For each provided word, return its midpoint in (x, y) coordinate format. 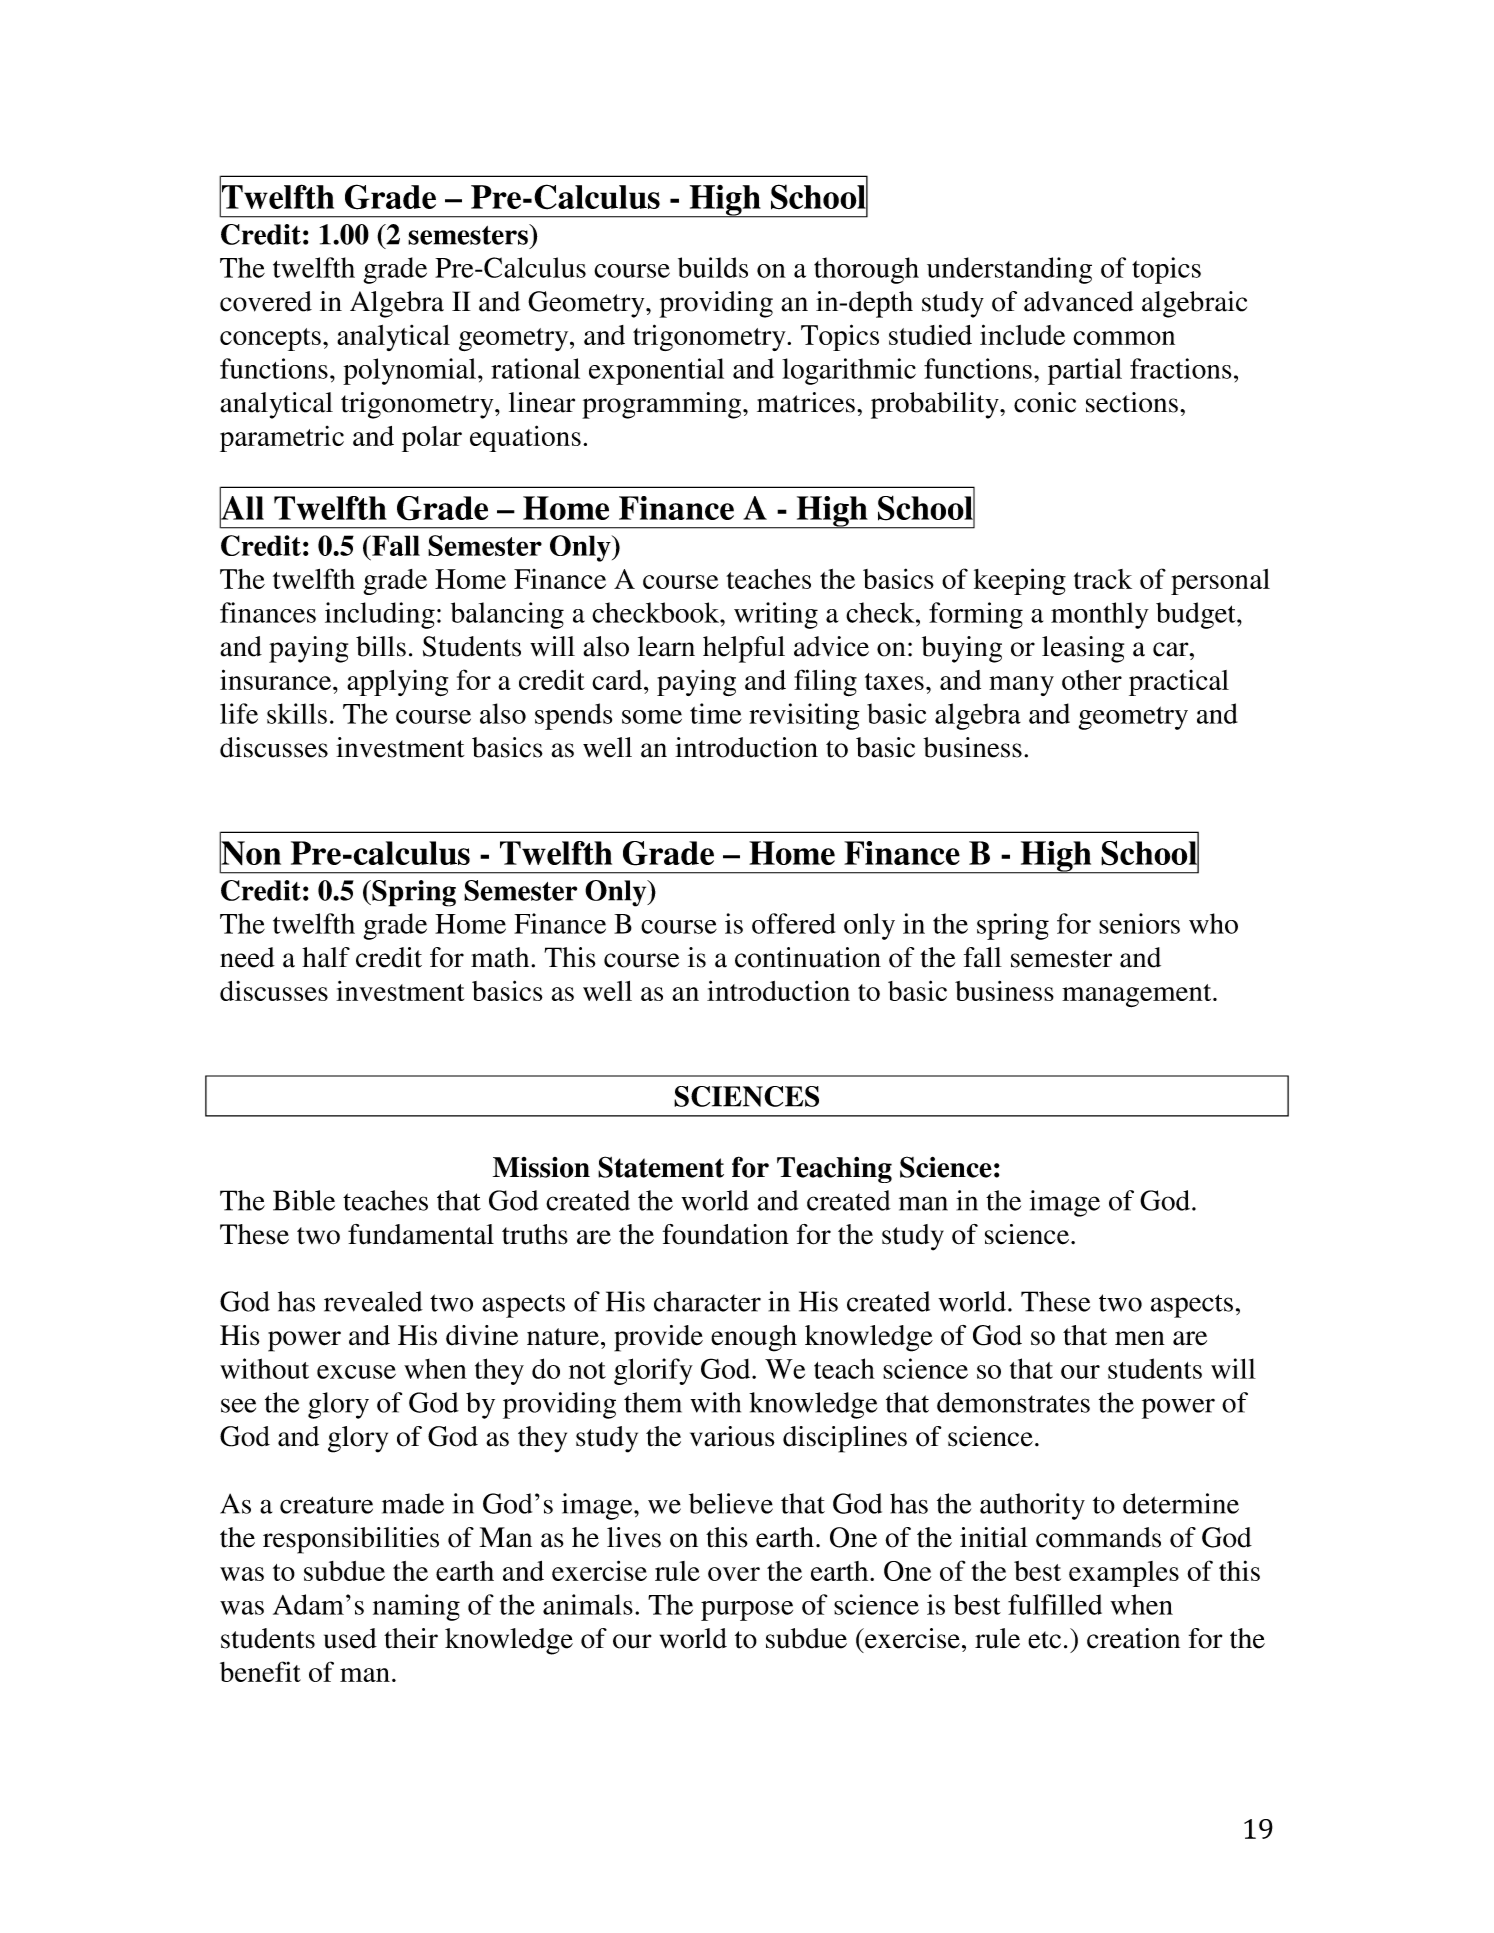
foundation (726, 1234)
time (716, 713)
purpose (747, 1611)
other (1092, 680)
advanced (1079, 301)
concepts (270, 339)
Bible (304, 1200)
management (1138, 995)
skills (297, 713)
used (350, 1638)
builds (713, 267)
